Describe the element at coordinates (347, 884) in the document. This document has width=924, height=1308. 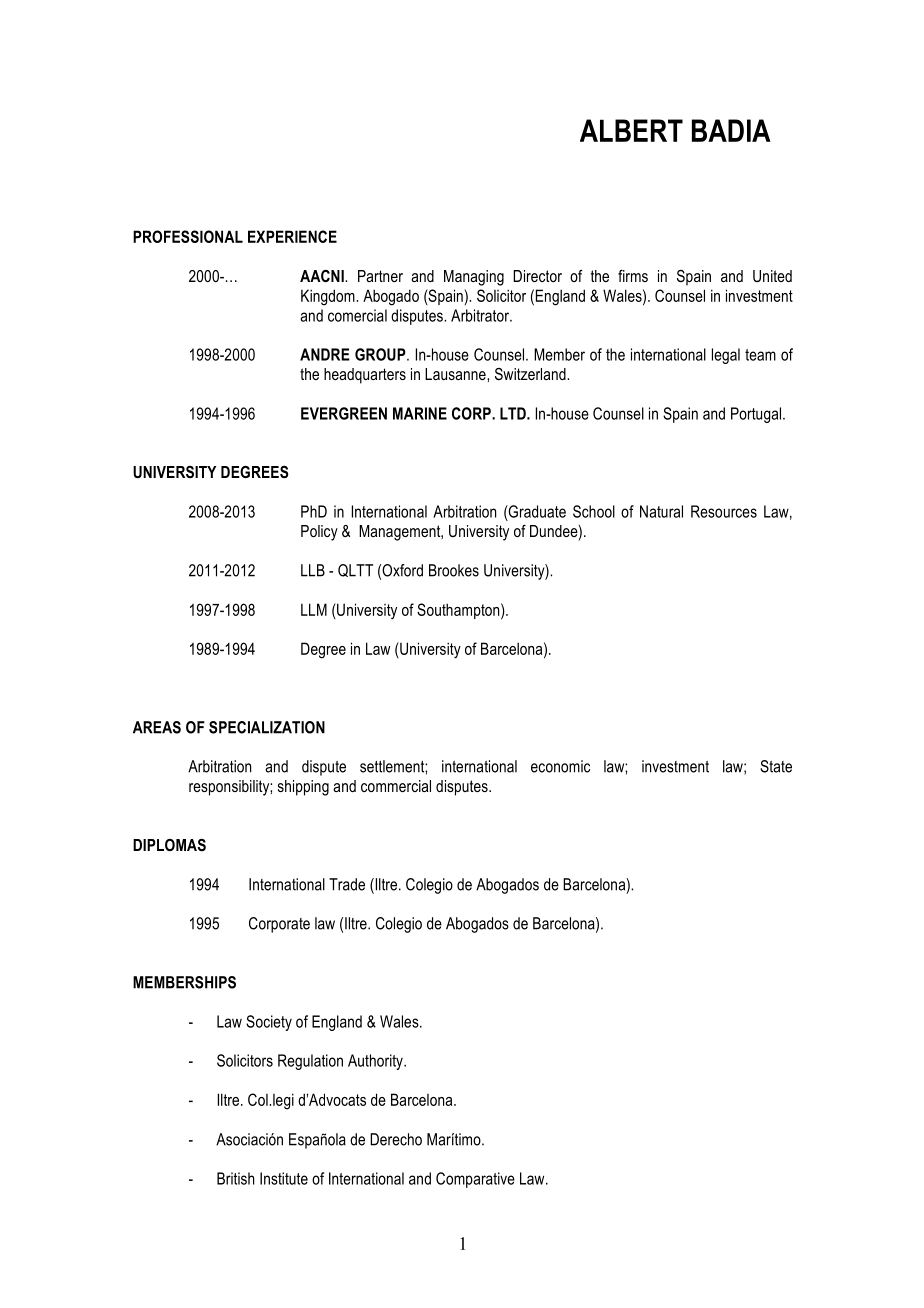
I see `Trade` at that location.
